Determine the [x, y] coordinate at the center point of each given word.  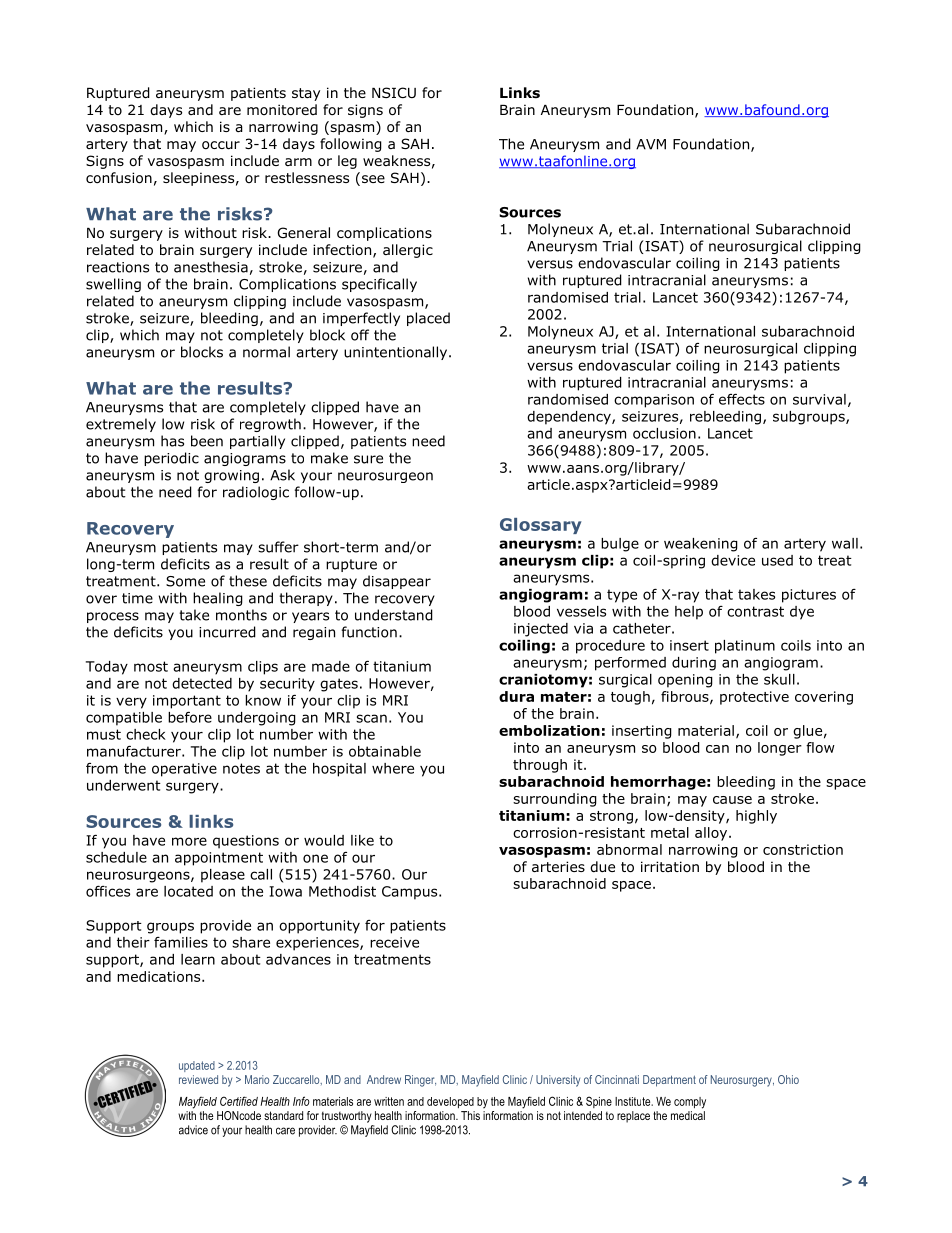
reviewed [198, 1079]
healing [218, 599]
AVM [651, 144]
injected [541, 630]
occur [221, 145]
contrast [755, 611]
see [372, 180]
